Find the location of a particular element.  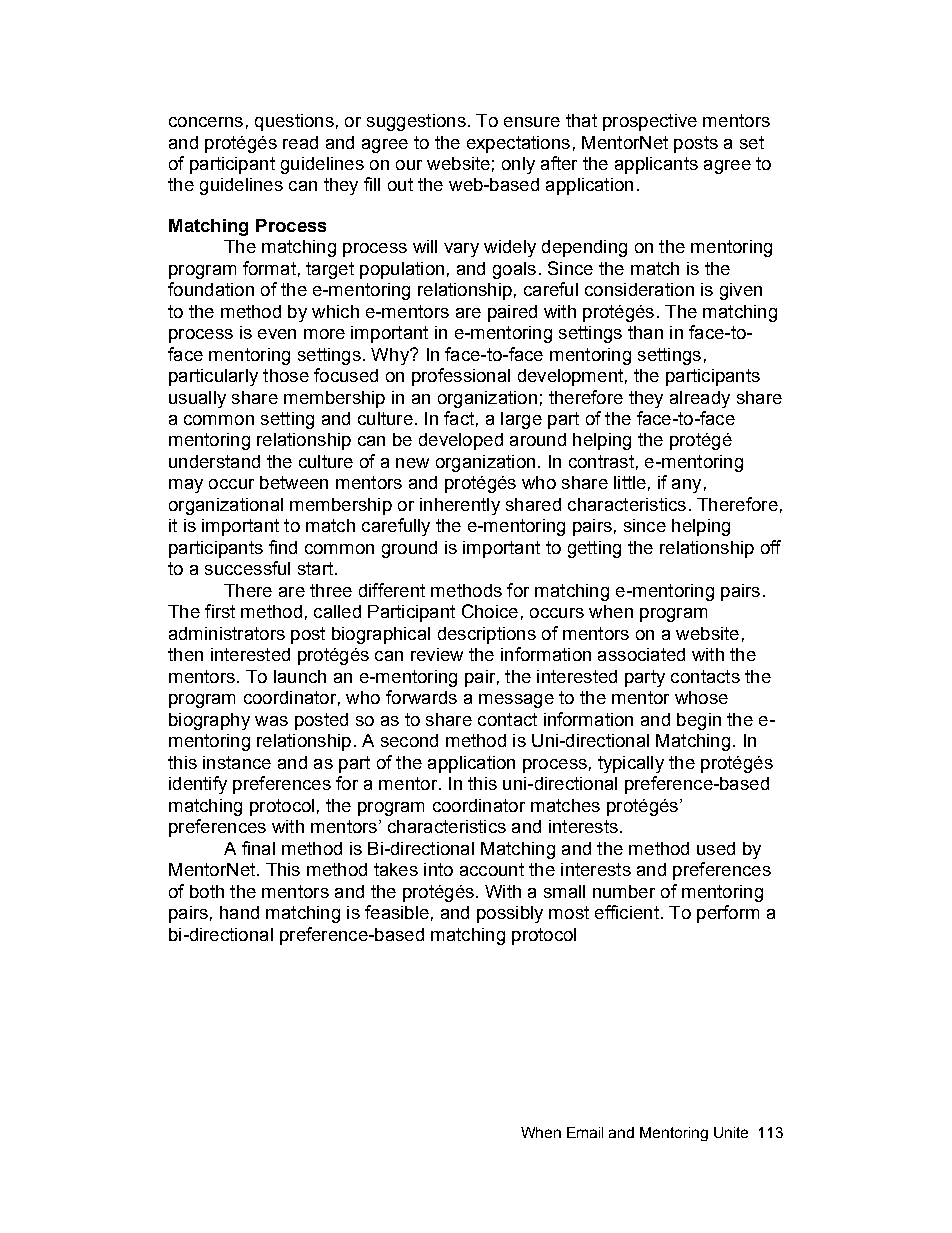

questions is located at coordinates (294, 122).
